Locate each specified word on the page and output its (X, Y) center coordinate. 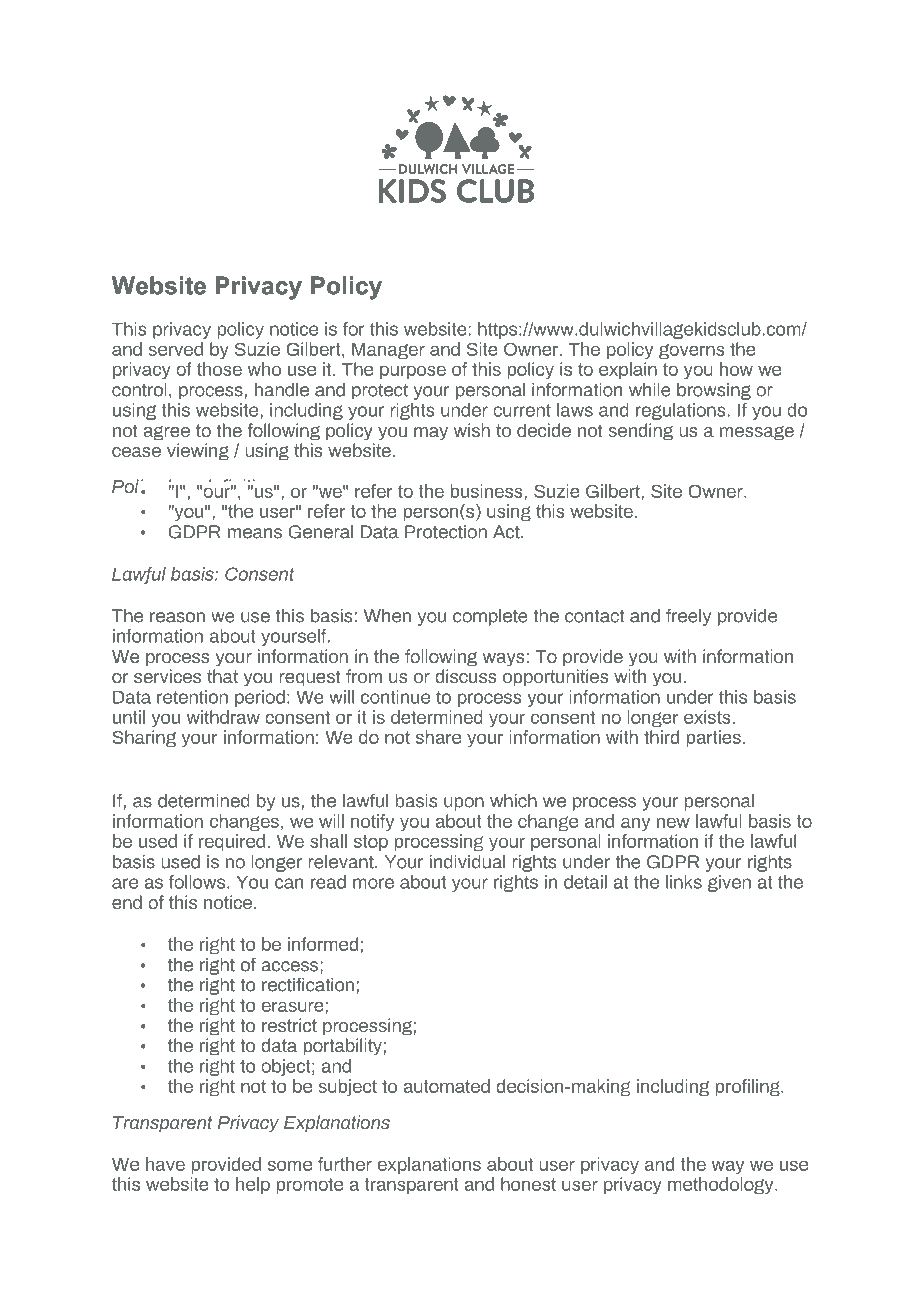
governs (692, 351)
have (165, 1164)
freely (688, 617)
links (684, 882)
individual (467, 862)
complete (490, 617)
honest (528, 1184)
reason (177, 617)
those (219, 369)
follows (197, 882)
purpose (413, 372)
